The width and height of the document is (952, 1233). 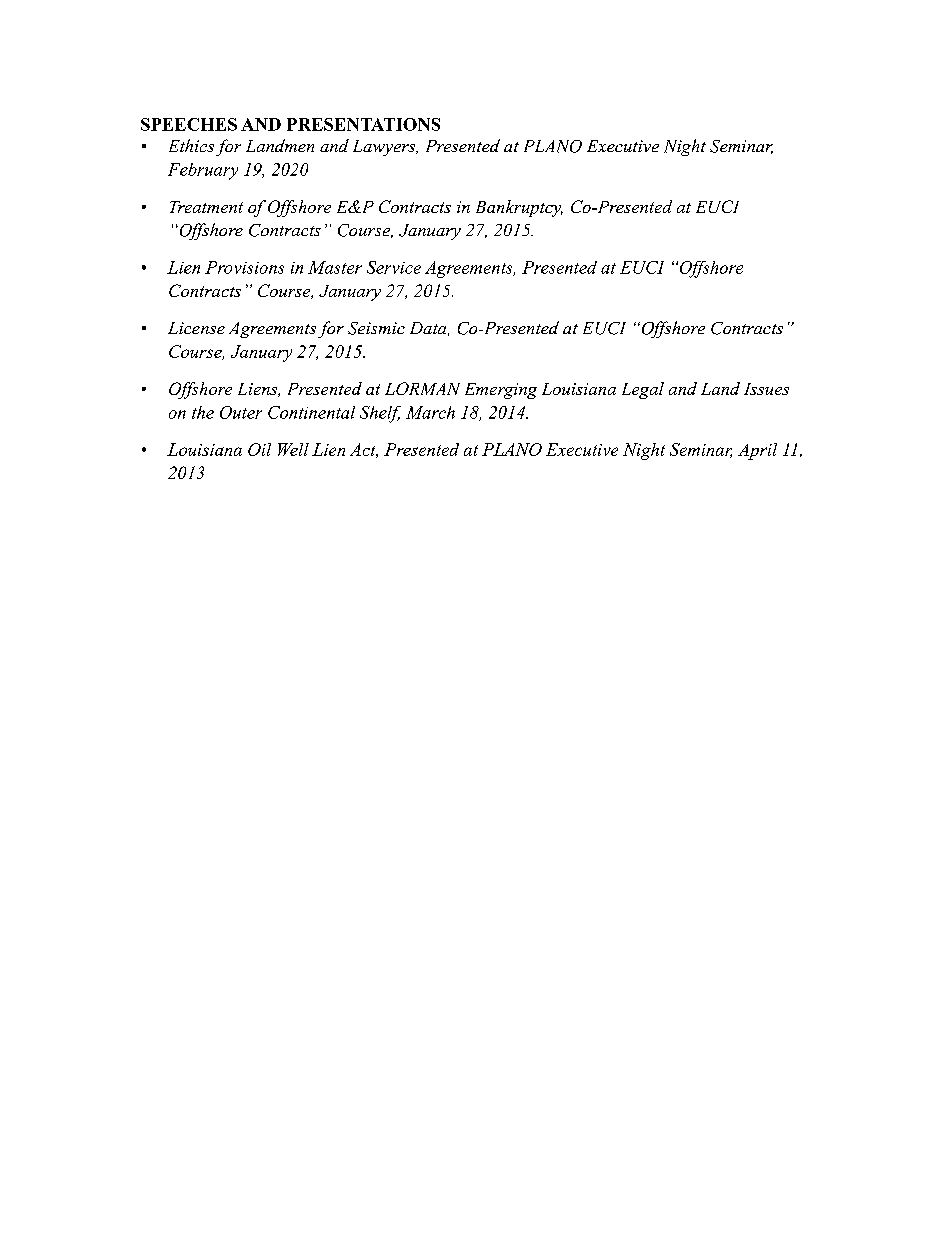 What do you see at coordinates (394, 267) in the document?
I see `Service` at bounding box center [394, 267].
